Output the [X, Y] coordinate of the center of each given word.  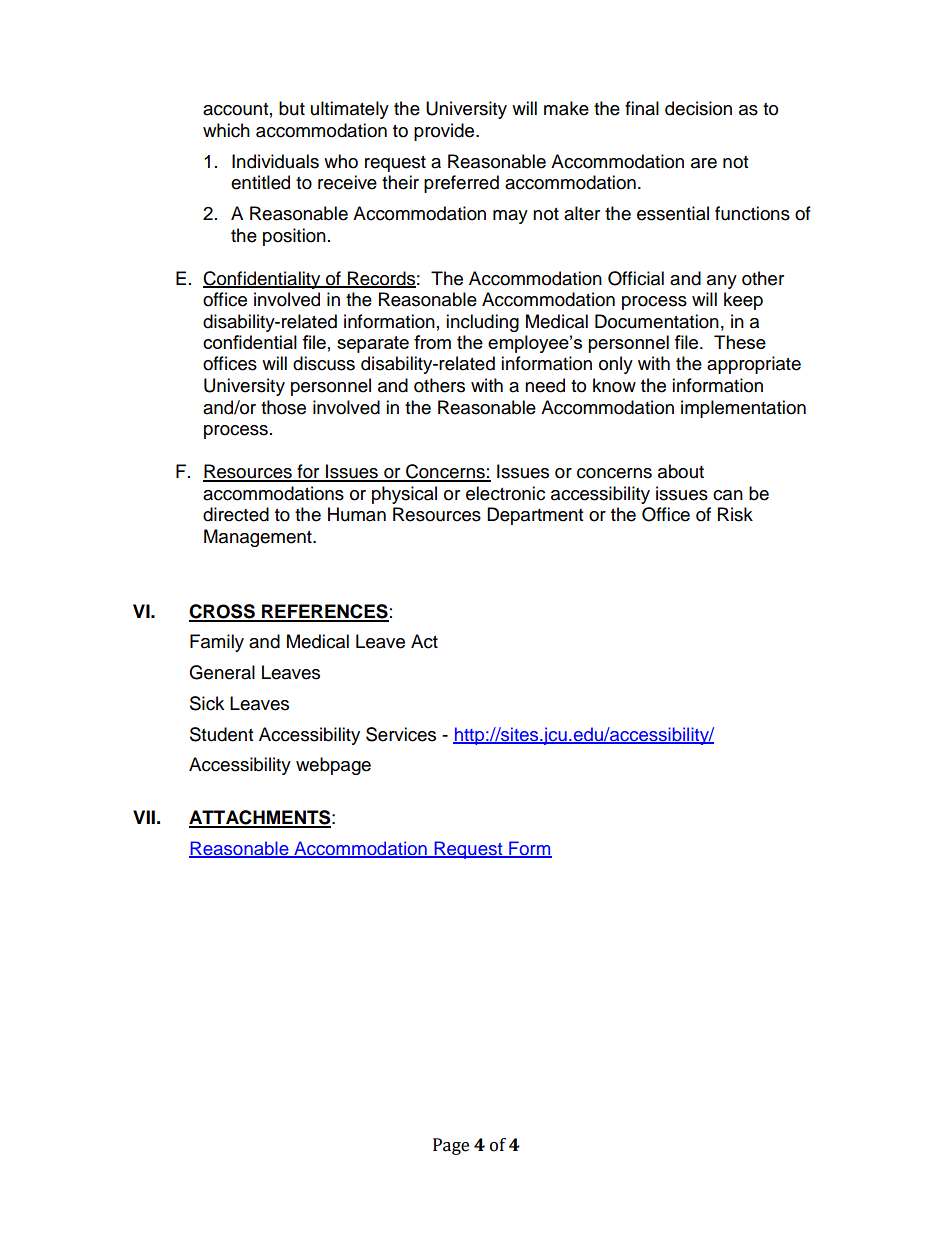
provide [445, 132]
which [226, 130]
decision [698, 108]
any [722, 282]
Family [217, 643]
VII [144, 817]
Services [401, 734]
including [482, 323]
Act [424, 641]
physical [404, 495]
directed [236, 514]
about [681, 471]
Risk [735, 514]
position [294, 237]
